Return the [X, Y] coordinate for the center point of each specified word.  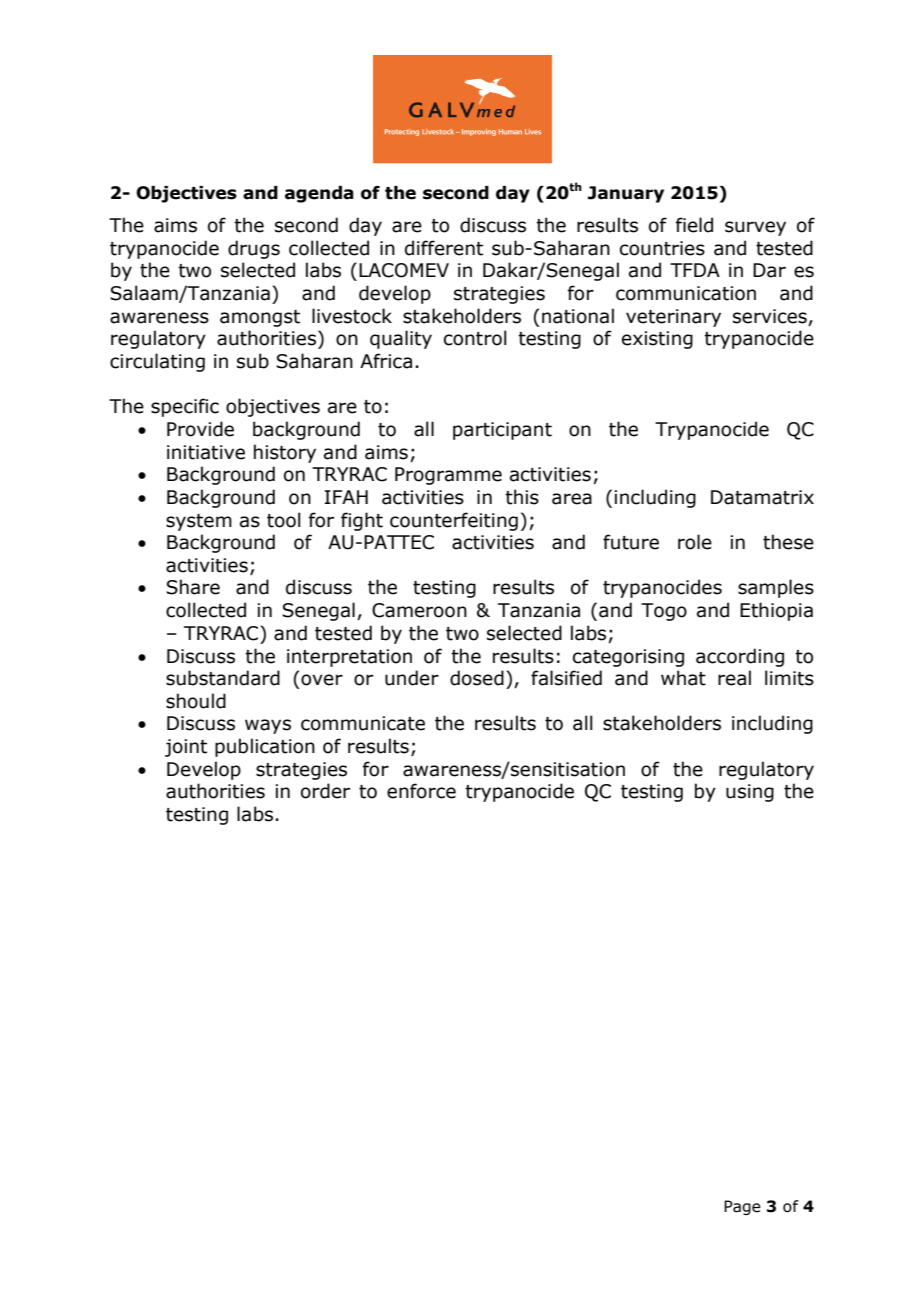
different [444, 248]
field [694, 225]
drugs [254, 249]
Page [742, 1207]
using [750, 793]
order [325, 791]
